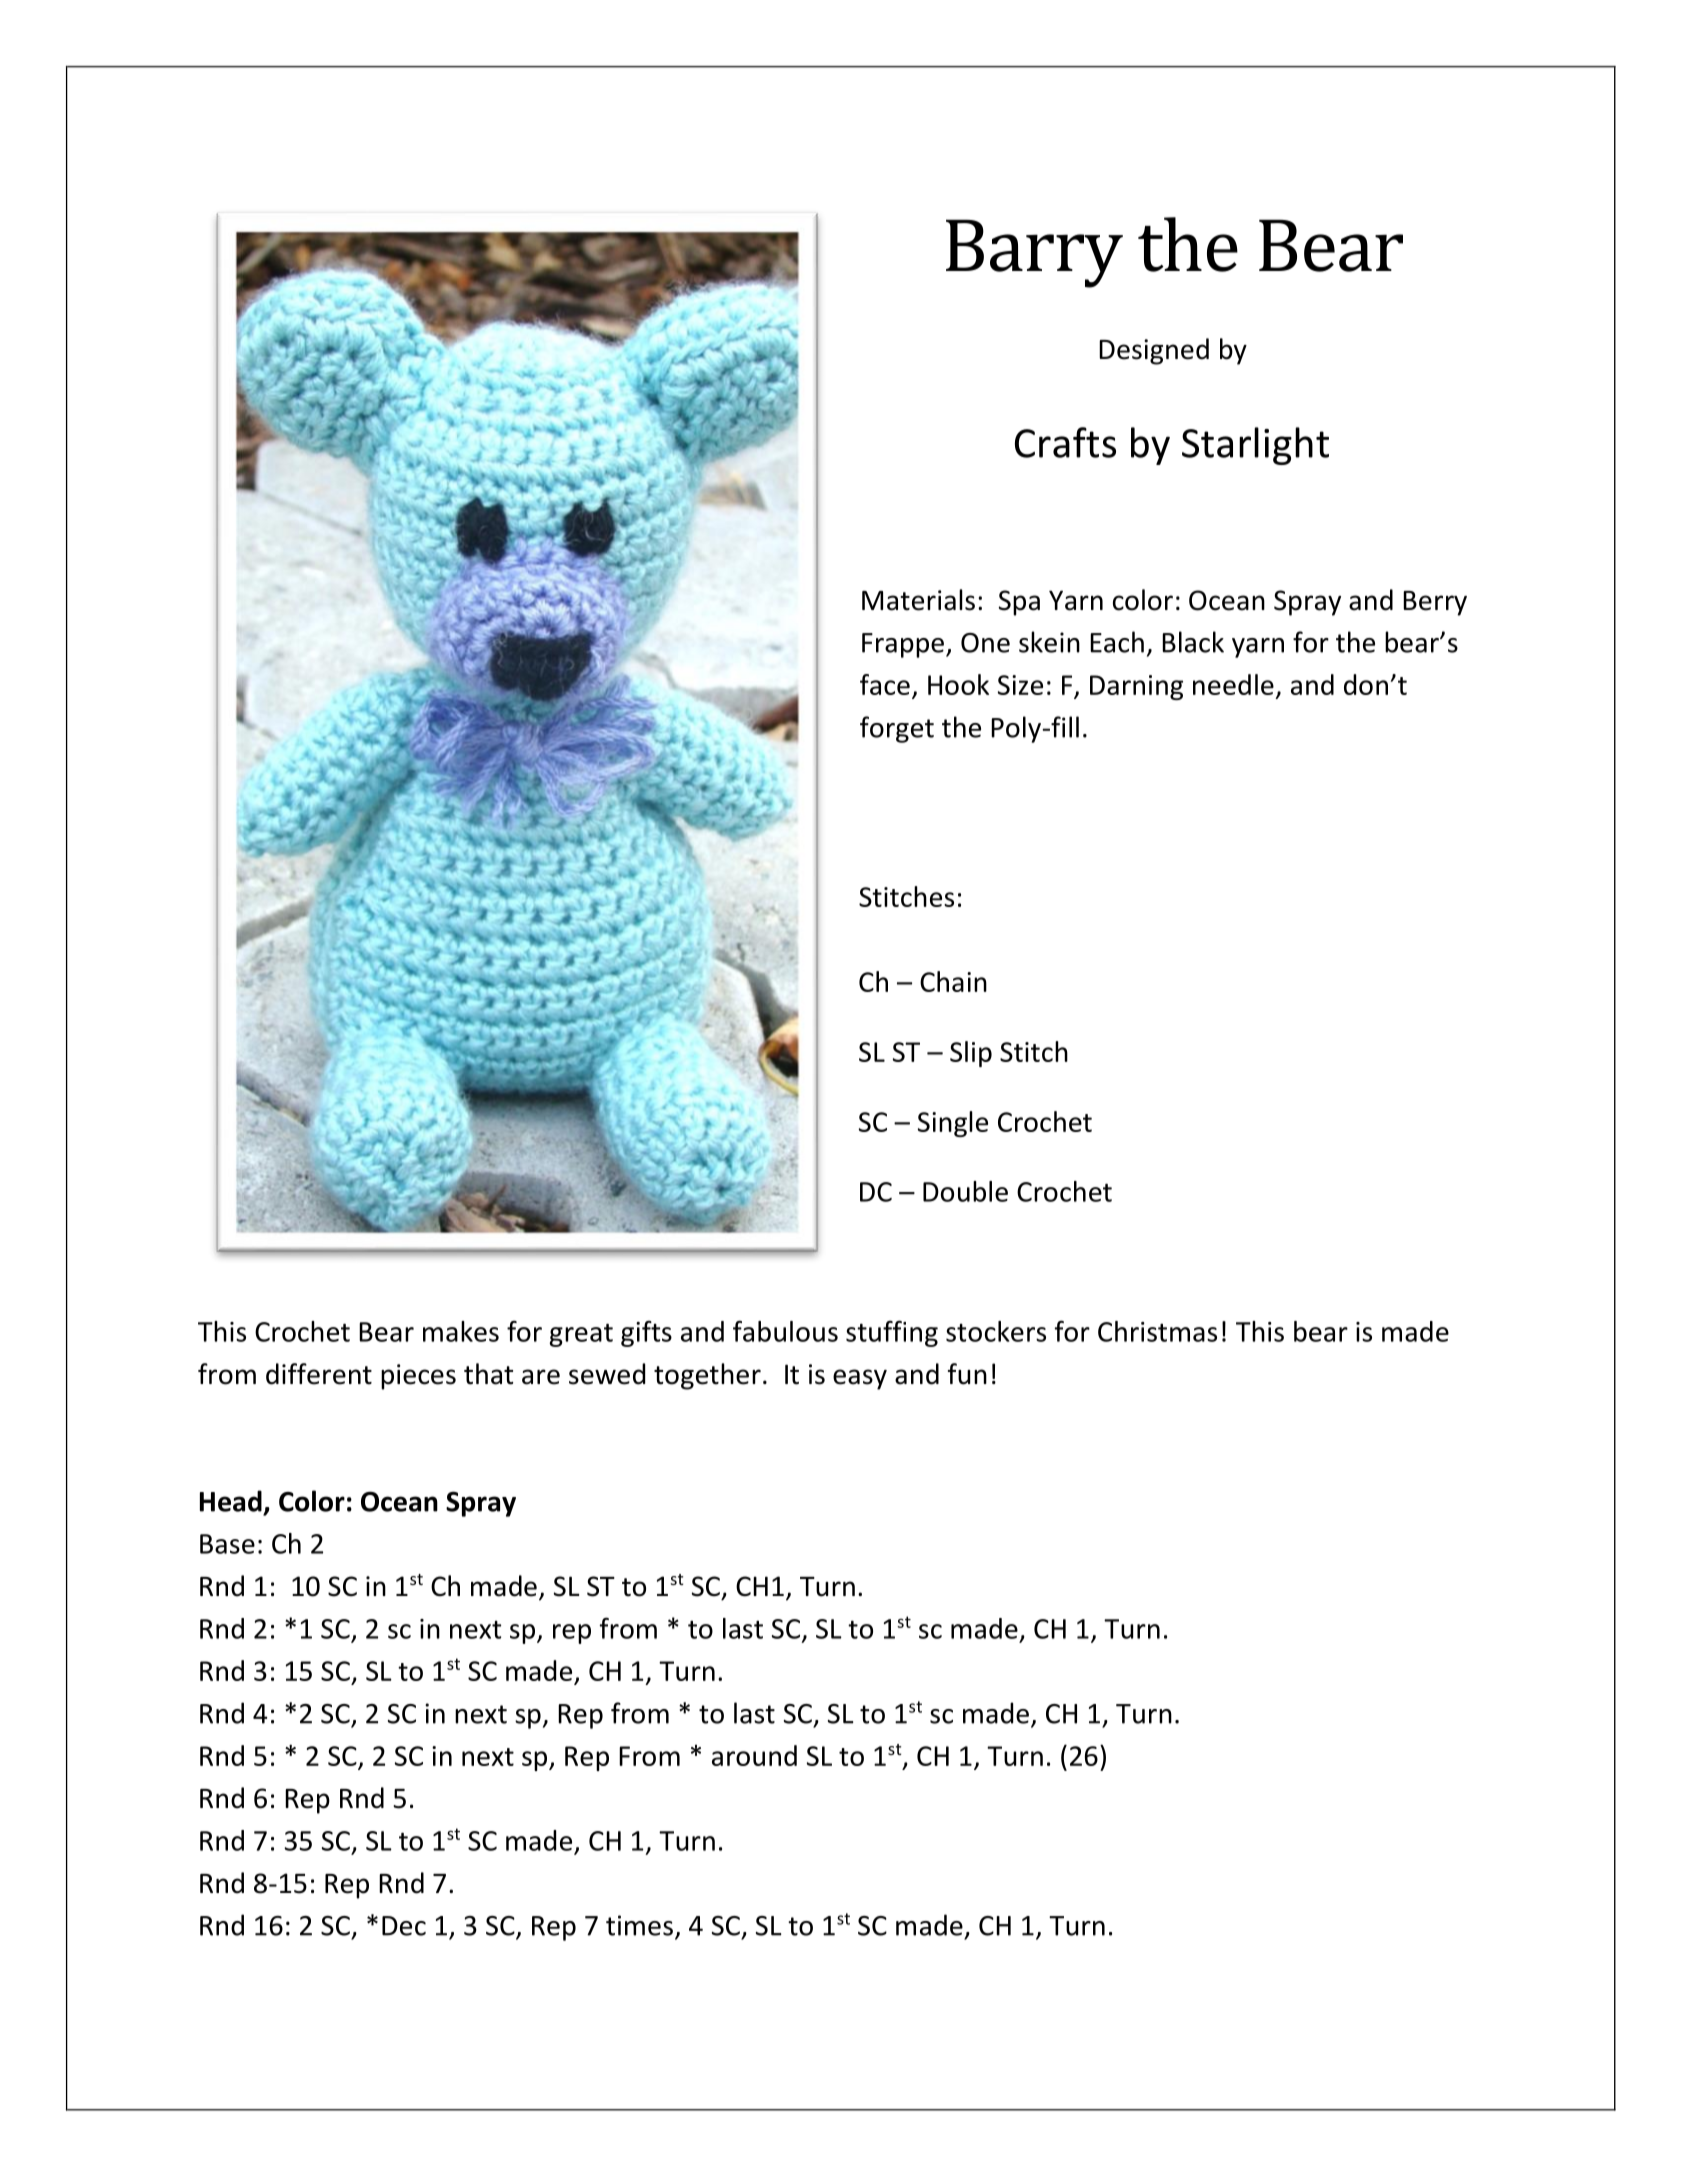 The image size is (1681, 2176). What do you see at coordinates (754, 1755) in the document?
I see `around` at bounding box center [754, 1755].
